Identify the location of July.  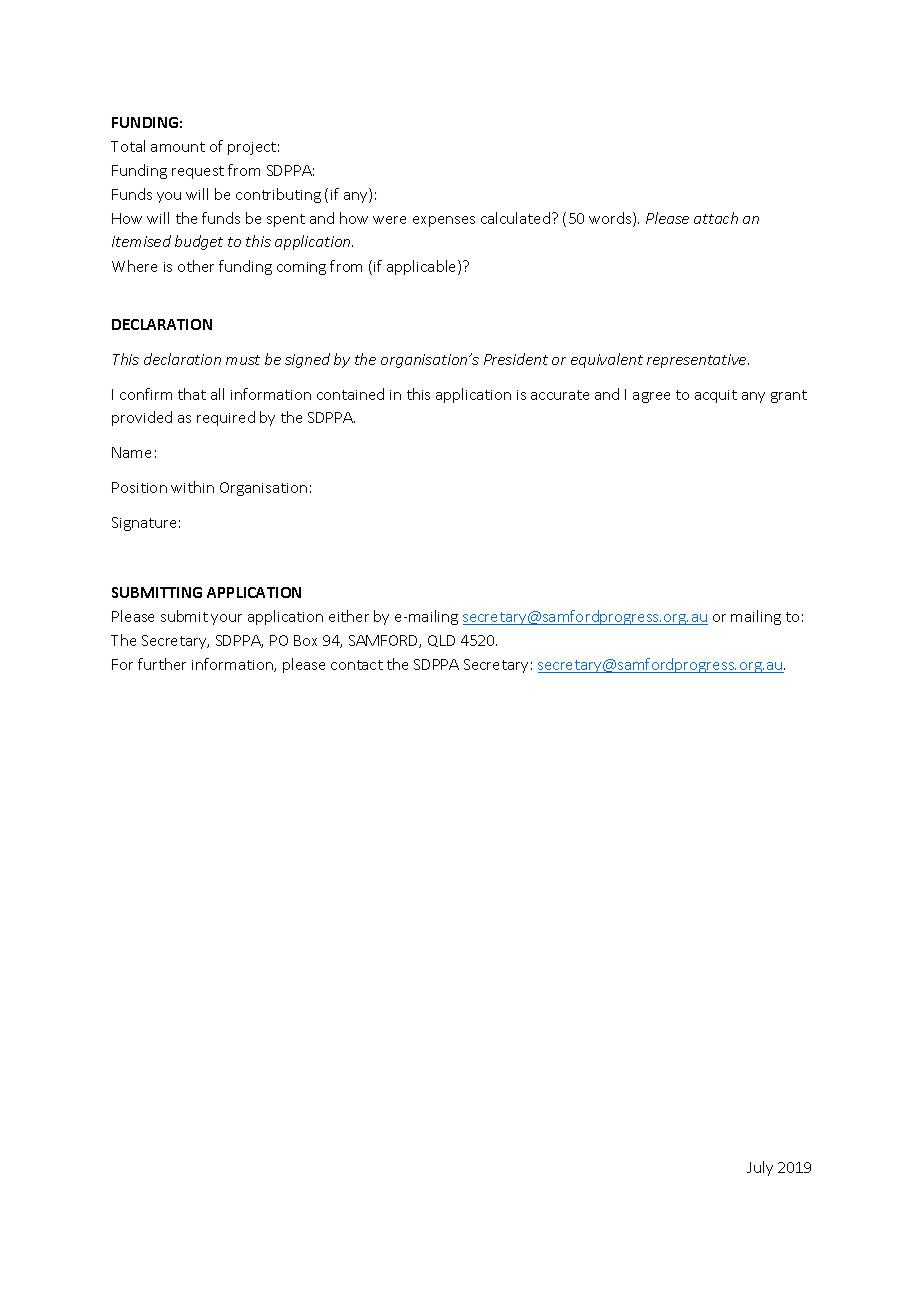
(760, 1168).
